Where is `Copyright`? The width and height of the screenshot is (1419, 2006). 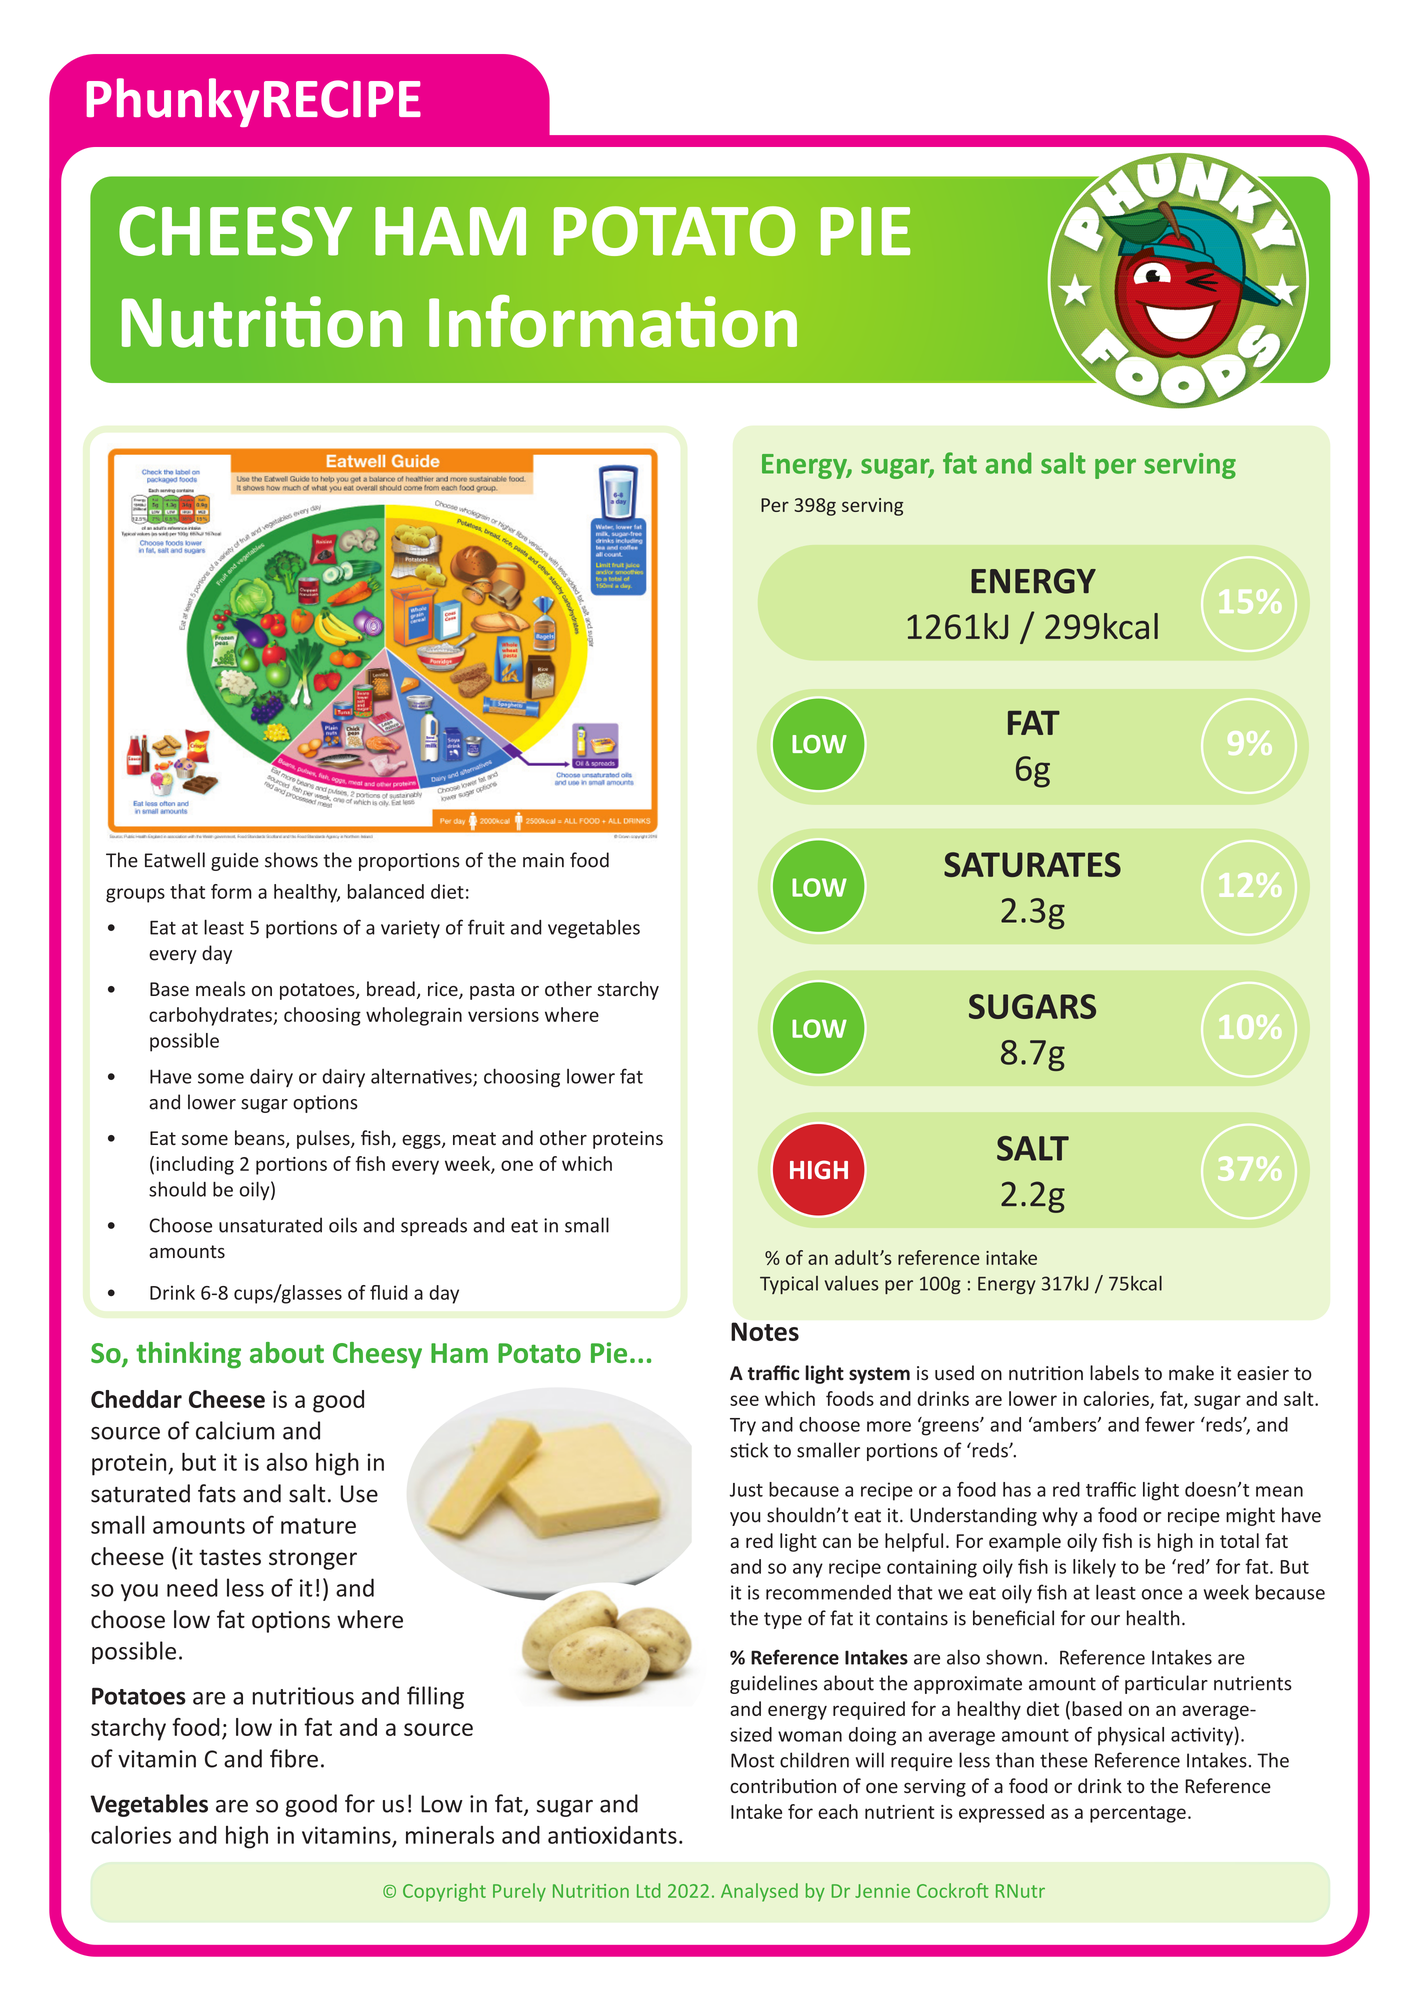
Copyright is located at coordinates (444, 1892).
